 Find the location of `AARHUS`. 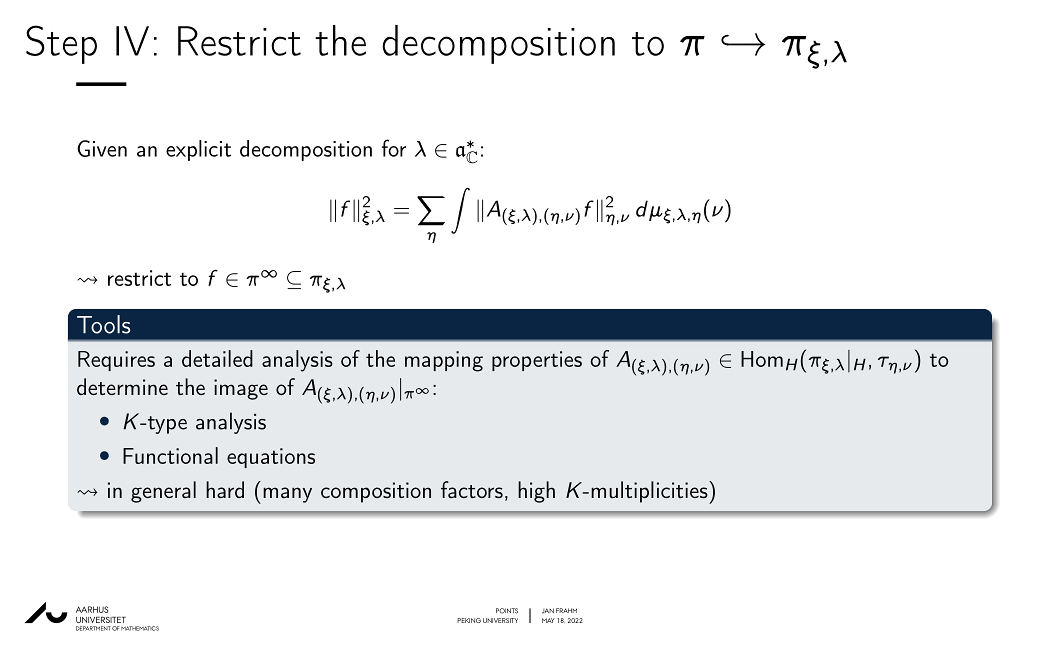

AARHUS is located at coordinates (92, 609).
